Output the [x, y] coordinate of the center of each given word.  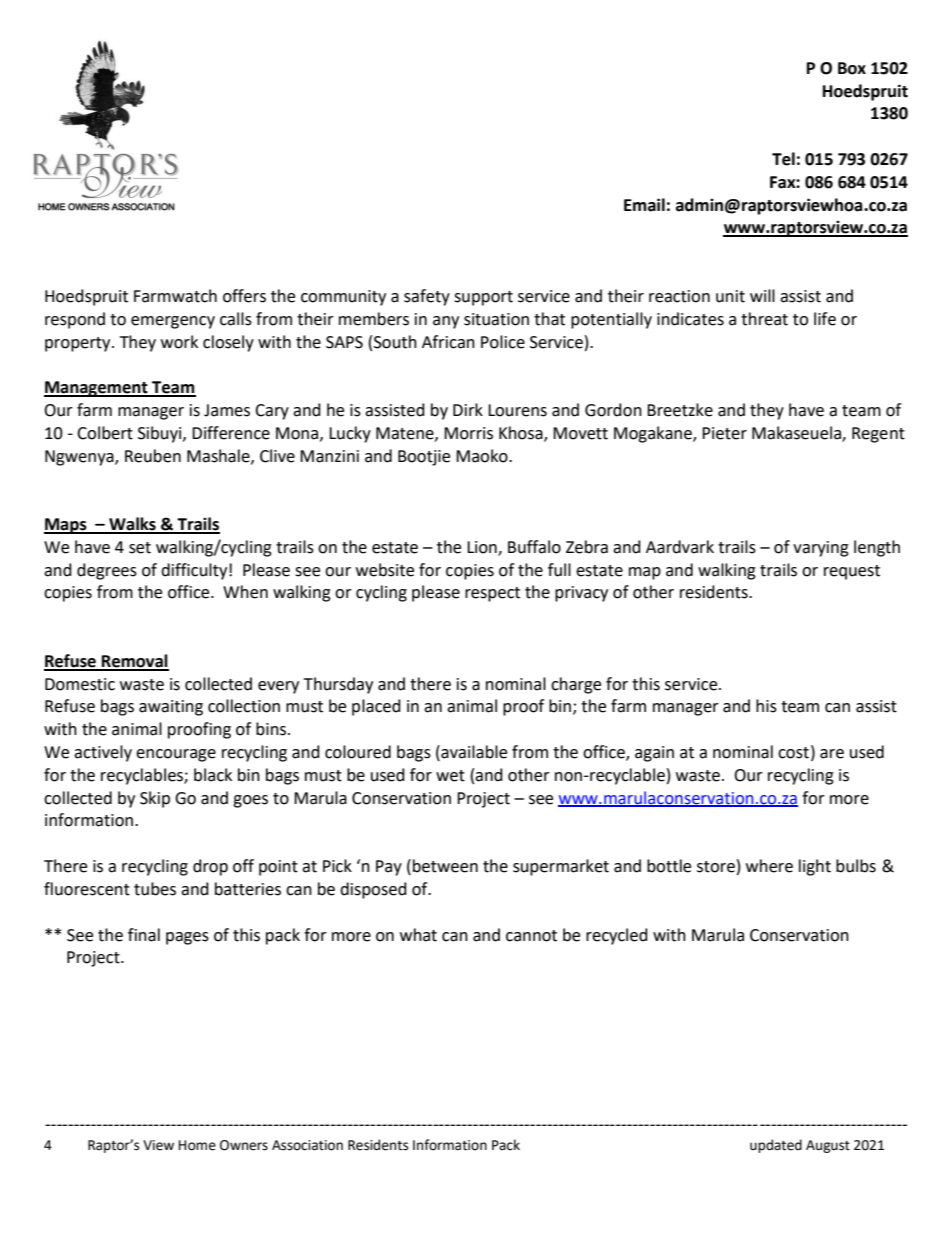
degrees [107, 571]
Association [307, 1145]
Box [852, 68]
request [852, 572]
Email [644, 205]
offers [244, 296]
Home [197, 1145]
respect [492, 594]
